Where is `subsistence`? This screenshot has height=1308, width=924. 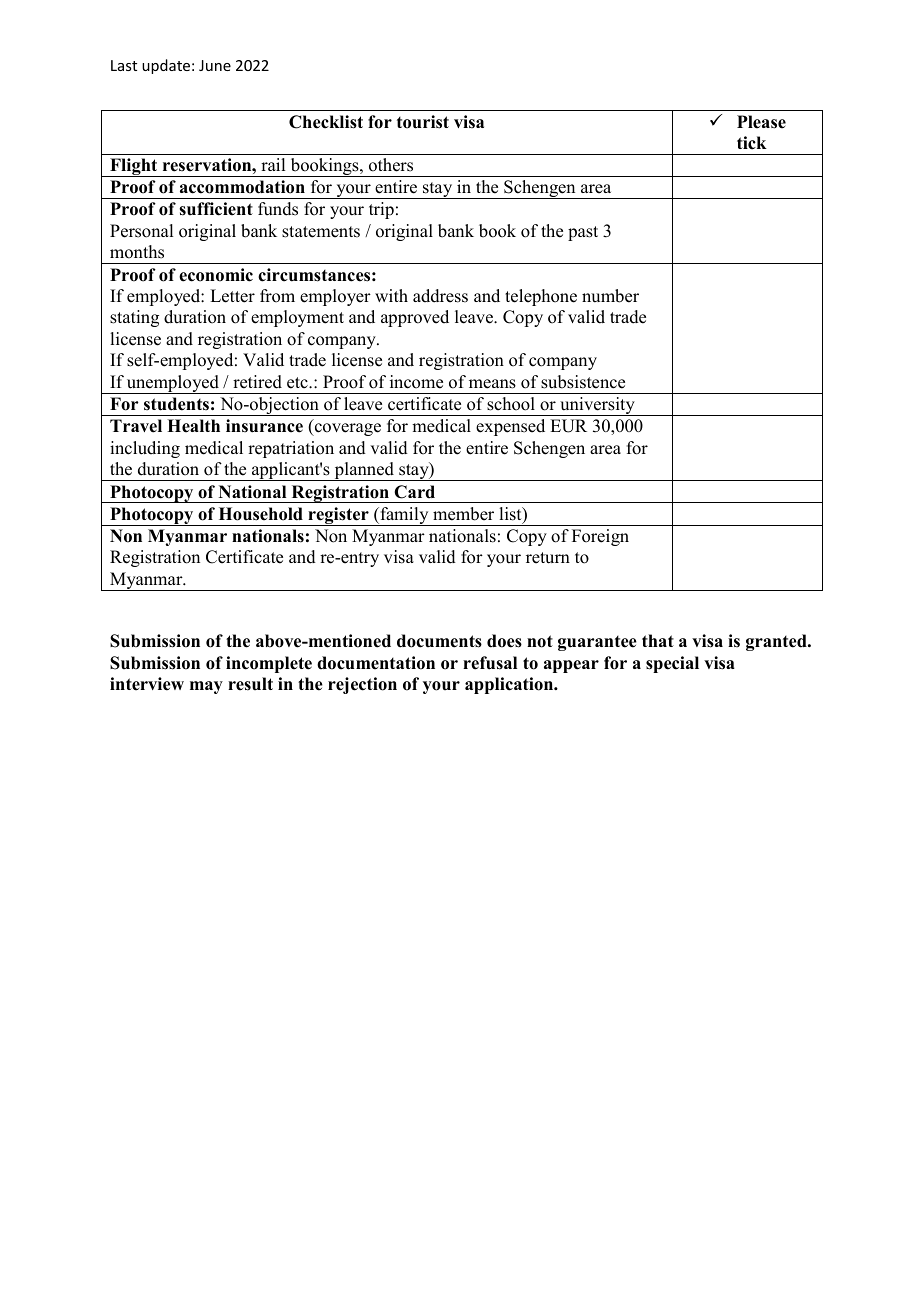 subsistence is located at coordinates (583, 382).
